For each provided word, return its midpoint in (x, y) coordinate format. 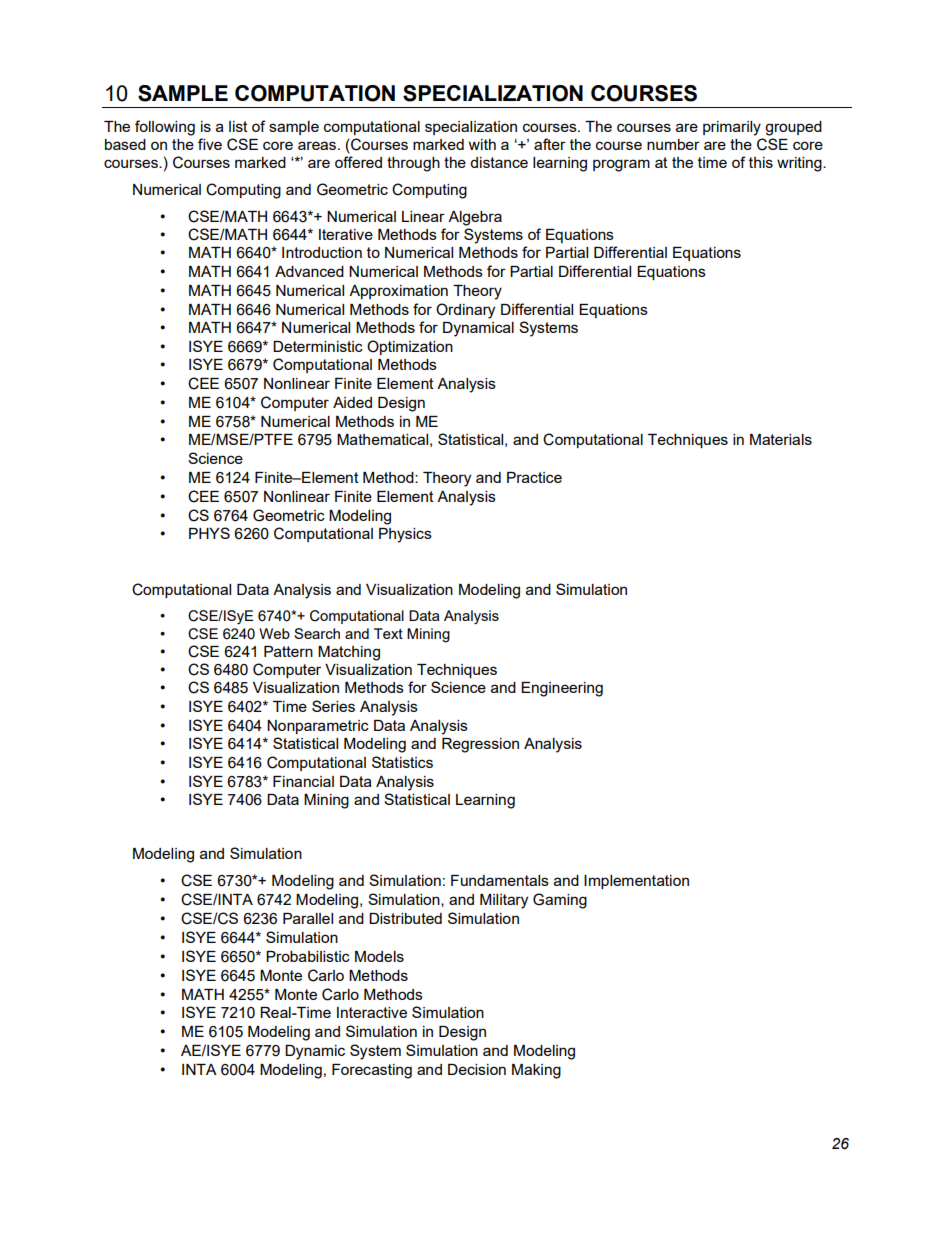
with (482, 144)
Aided (352, 402)
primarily (732, 128)
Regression (480, 745)
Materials (781, 439)
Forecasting (372, 1071)
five (210, 144)
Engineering (562, 689)
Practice (534, 477)
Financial (303, 781)
